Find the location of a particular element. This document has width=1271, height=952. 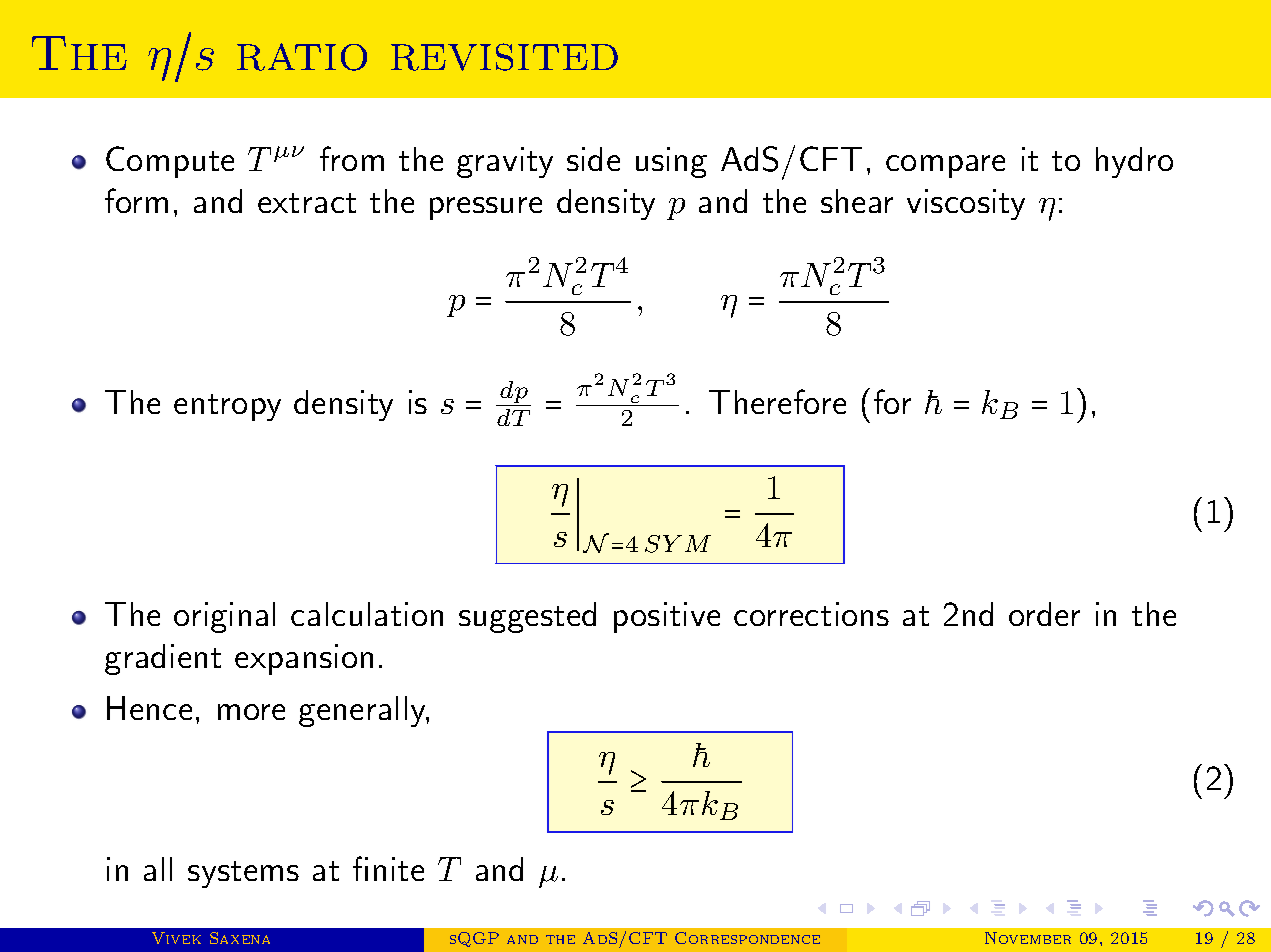

more is located at coordinates (251, 712).
